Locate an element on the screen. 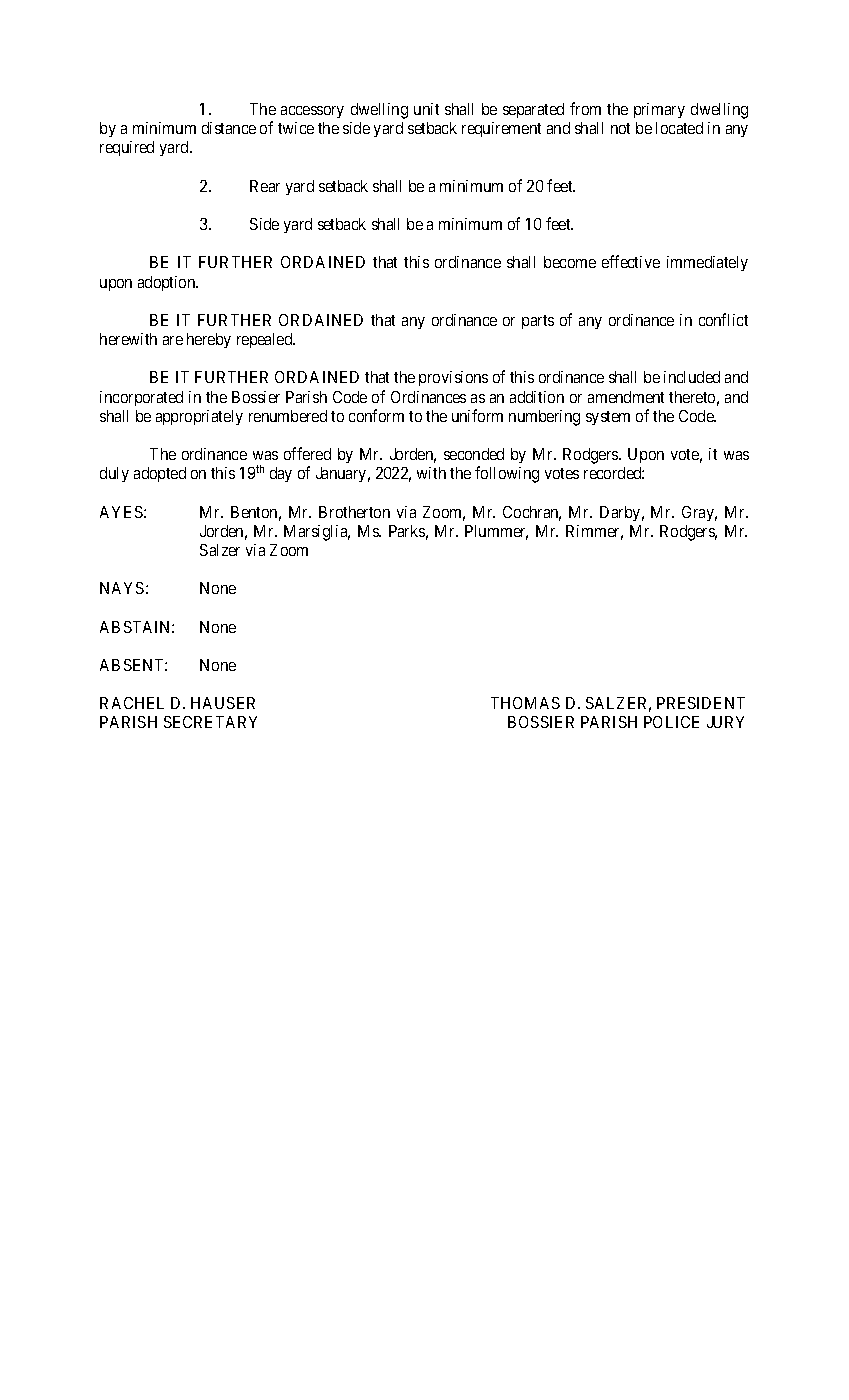  appropriately is located at coordinates (199, 417).
